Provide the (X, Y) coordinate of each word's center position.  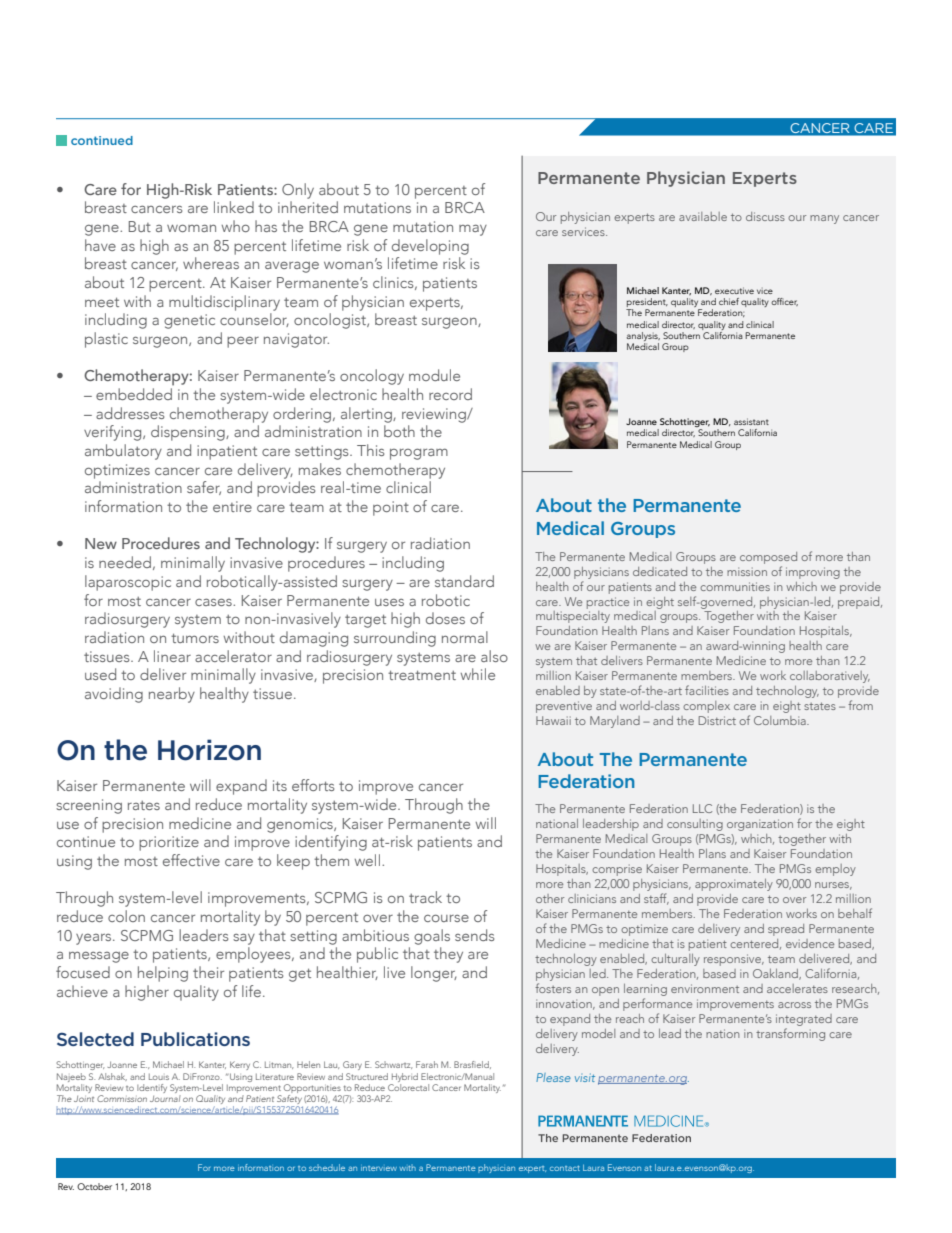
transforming (790, 1034)
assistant (751, 421)
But (140, 226)
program (419, 454)
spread (786, 930)
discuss (765, 216)
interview (379, 1168)
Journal (165, 1098)
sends (474, 935)
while (478, 674)
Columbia (781, 720)
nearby (172, 695)
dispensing (189, 433)
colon (126, 916)
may (473, 230)
